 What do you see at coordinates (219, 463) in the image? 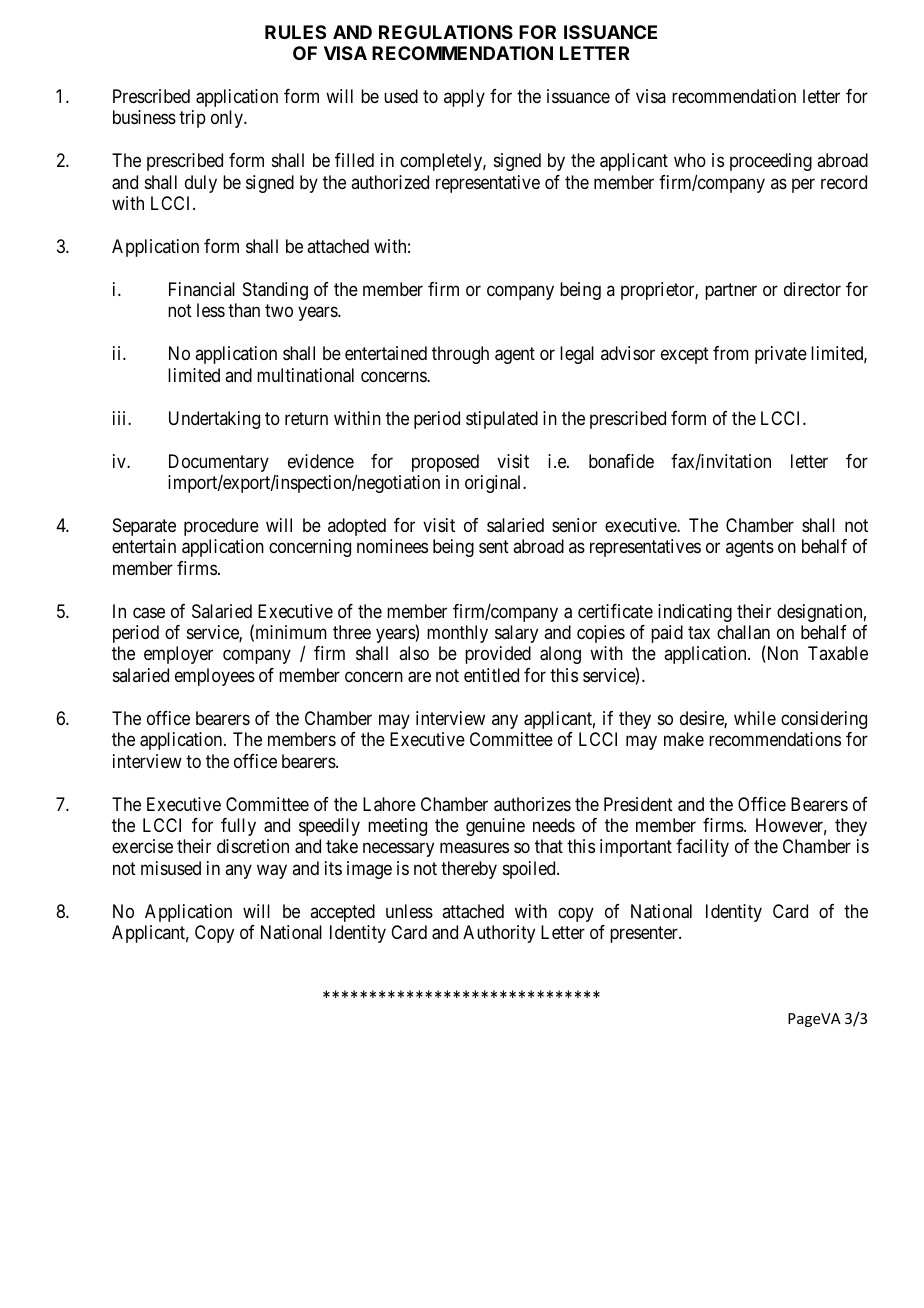
I see `Documentary` at bounding box center [219, 463].
